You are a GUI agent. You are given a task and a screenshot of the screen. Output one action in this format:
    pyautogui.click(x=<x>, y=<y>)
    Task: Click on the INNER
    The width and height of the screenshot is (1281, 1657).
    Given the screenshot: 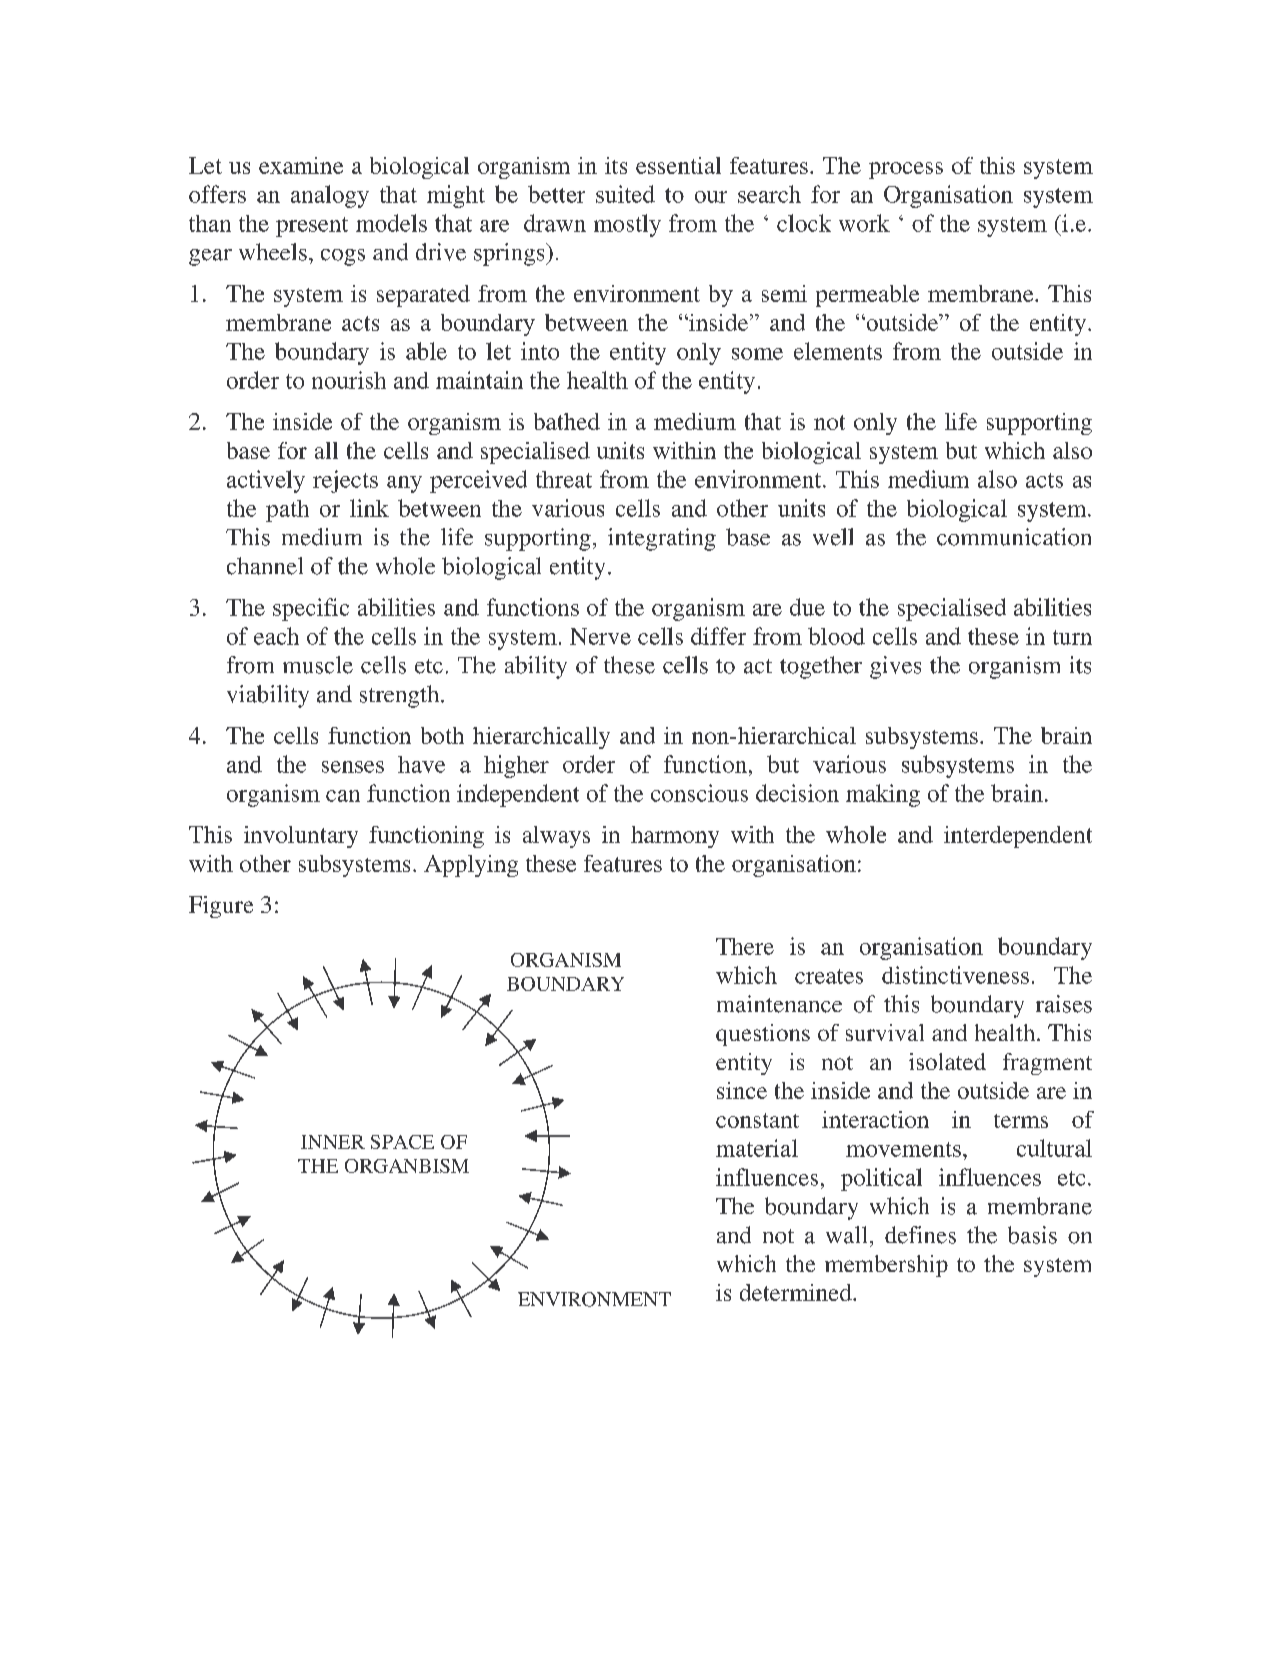 What is the action you would take?
    pyautogui.click(x=333, y=1142)
